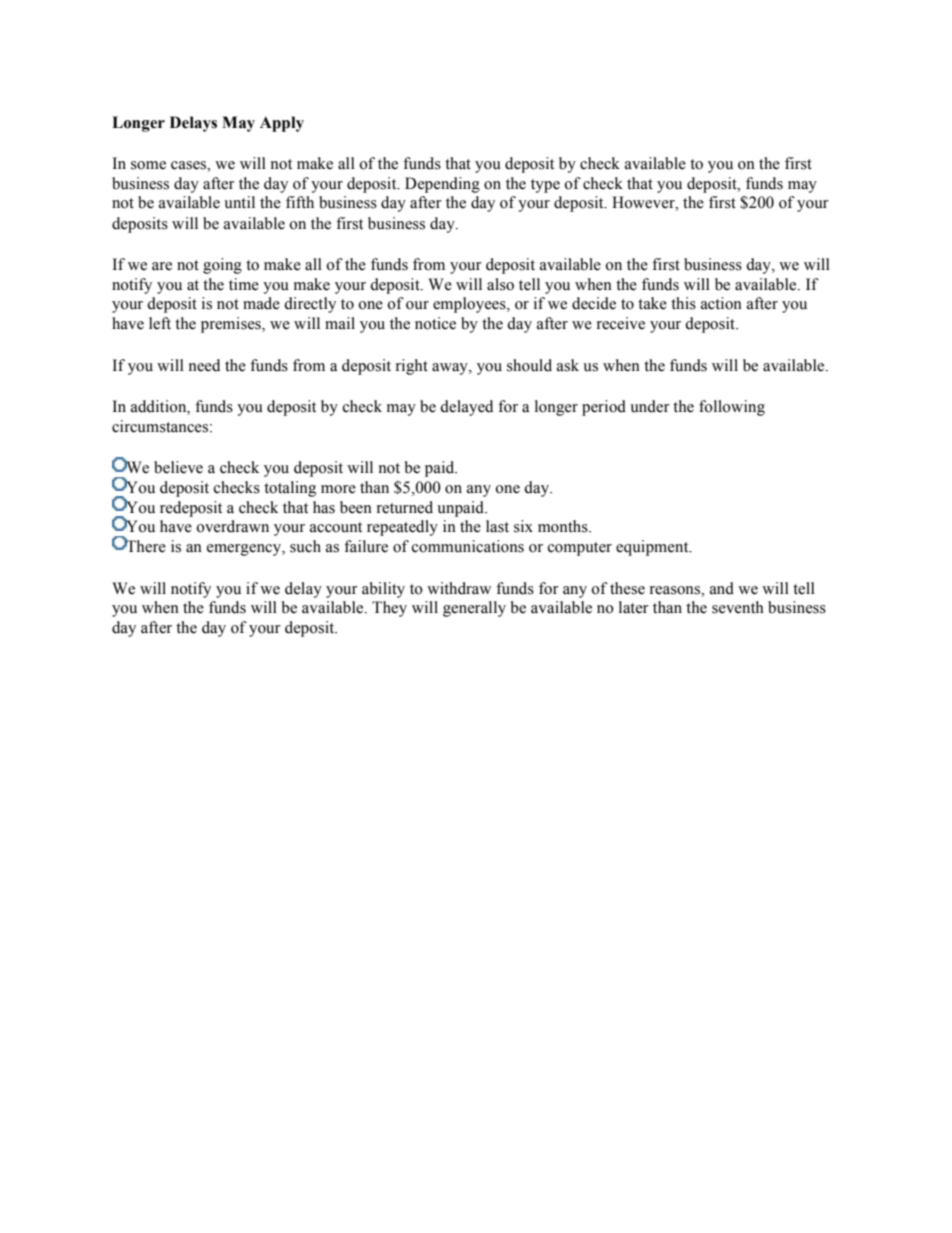  I want to click on type, so click(545, 186).
